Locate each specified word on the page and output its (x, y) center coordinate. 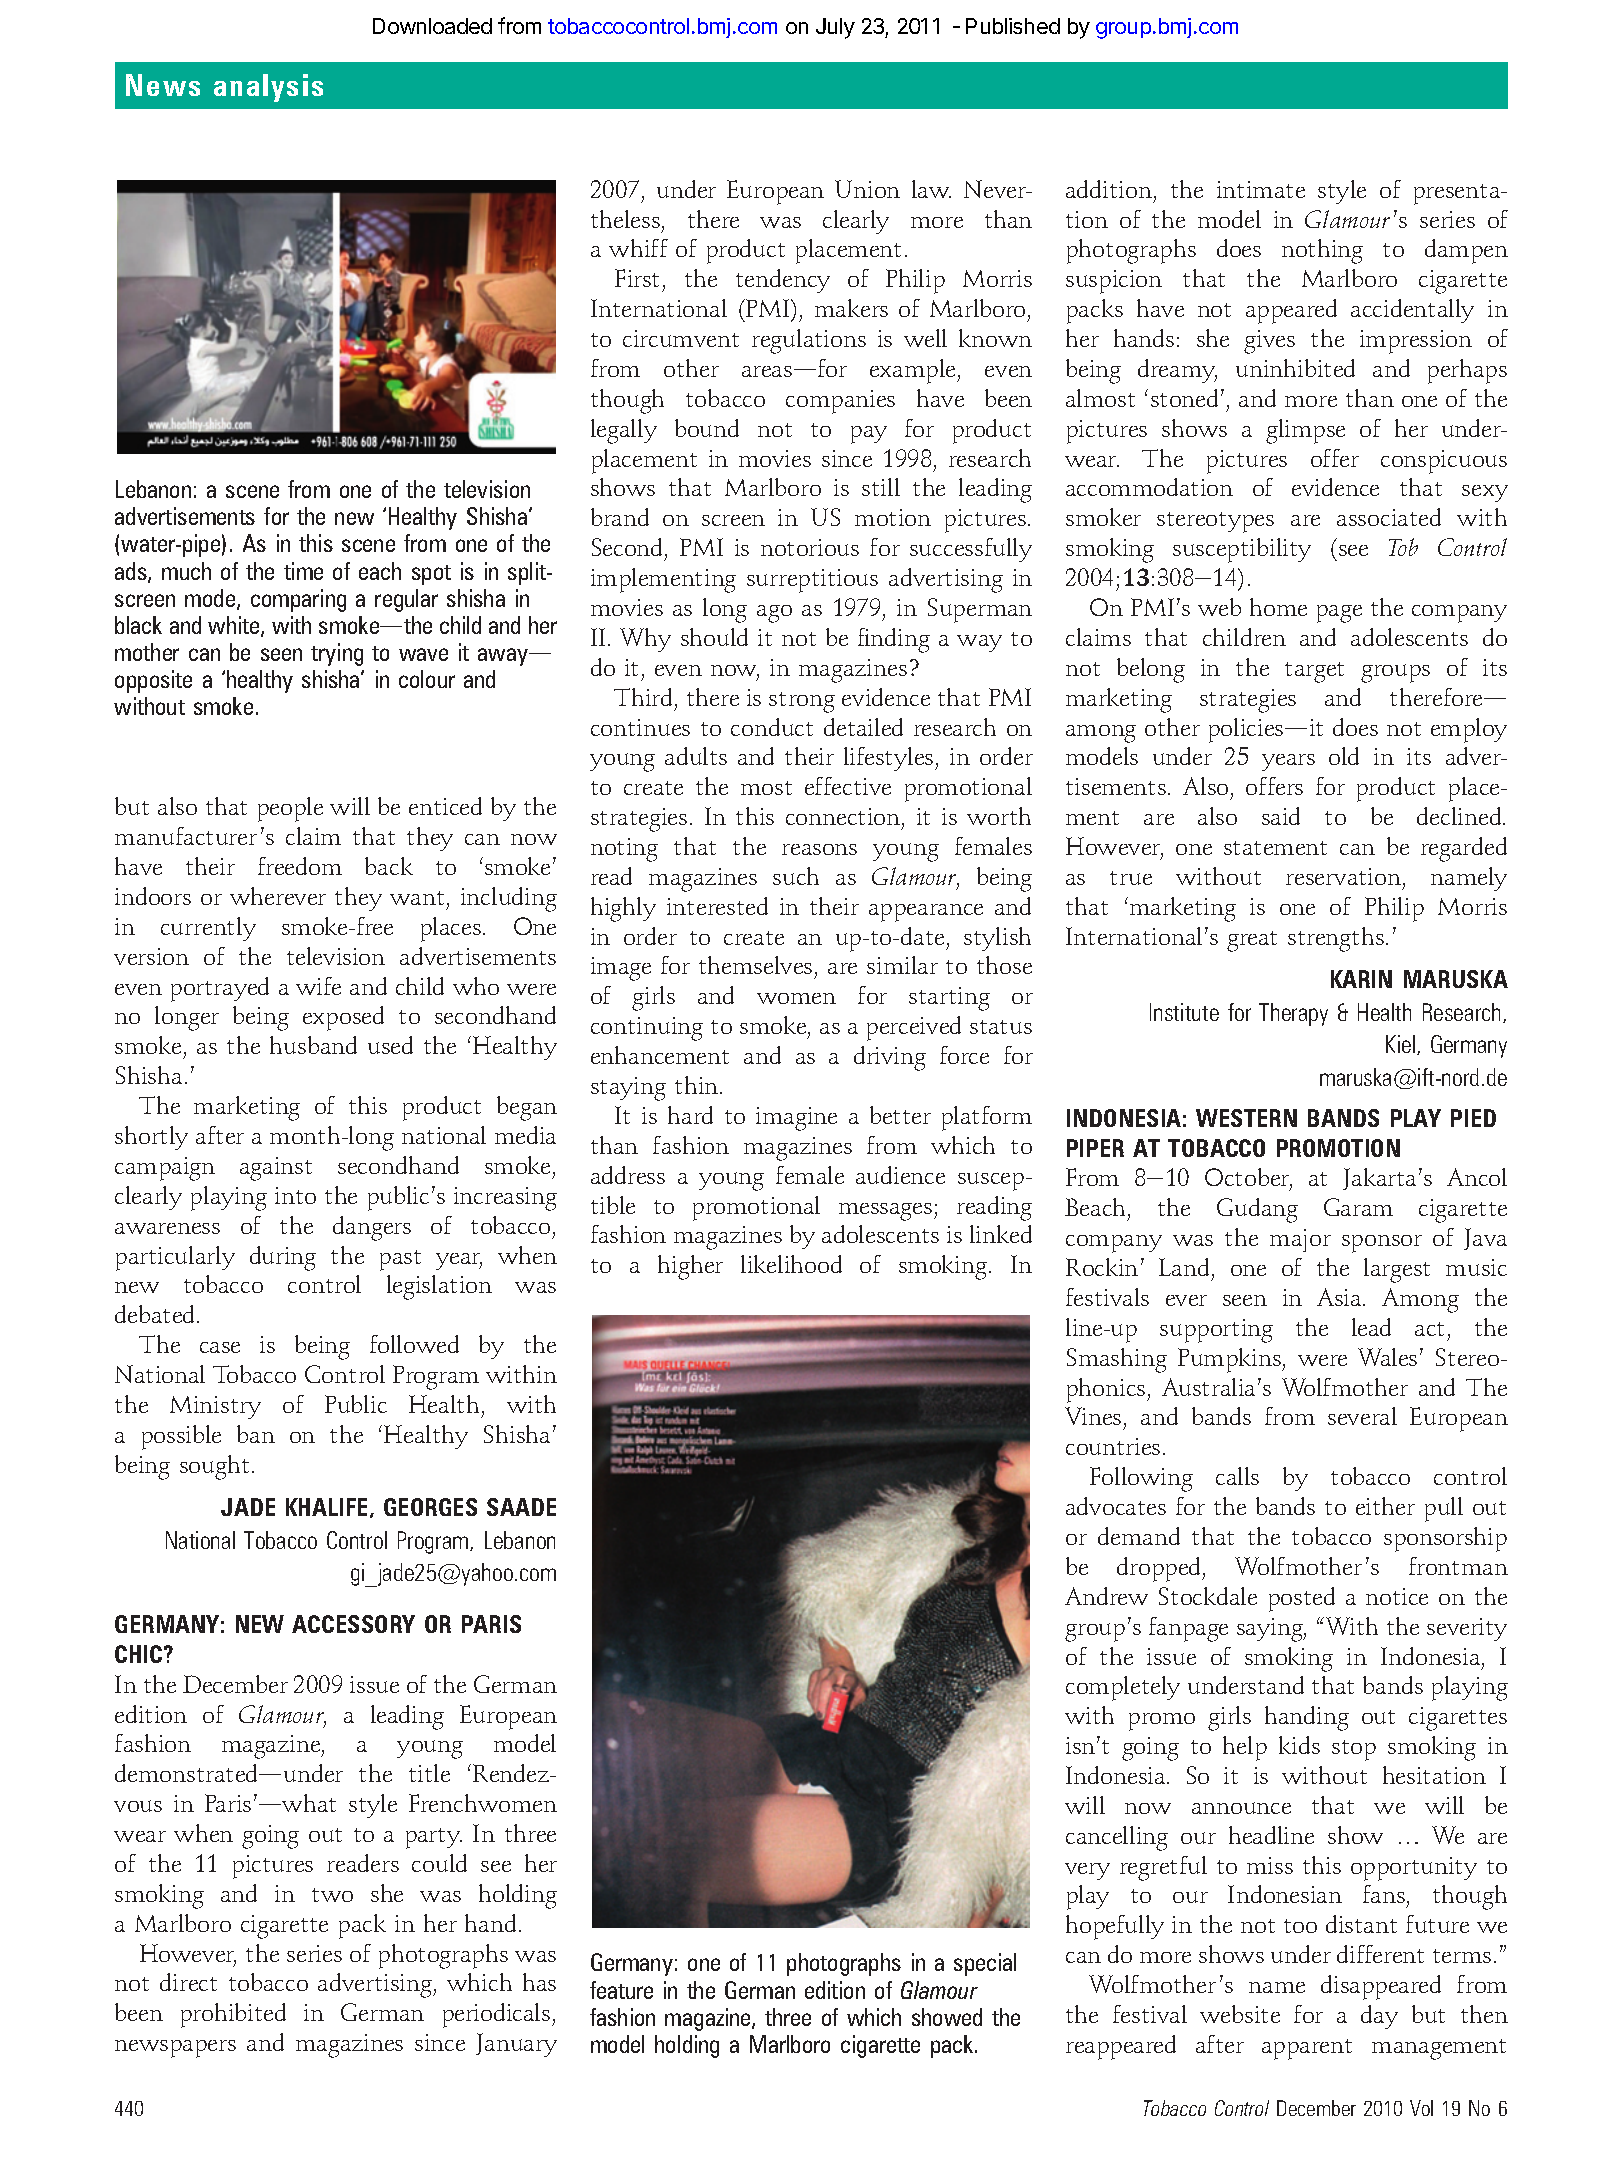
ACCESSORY (353, 1624)
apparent (1307, 2049)
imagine (796, 1119)
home (1278, 607)
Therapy (1293, 1014)
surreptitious (812, 581)
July (835, 28)
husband (313, 1045)
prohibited (233, 2015)
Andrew (1106, 1596)
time (303, 571)
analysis (268, 88)
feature (621, 1990)
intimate (1261, 189)
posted (1302, 1599)
